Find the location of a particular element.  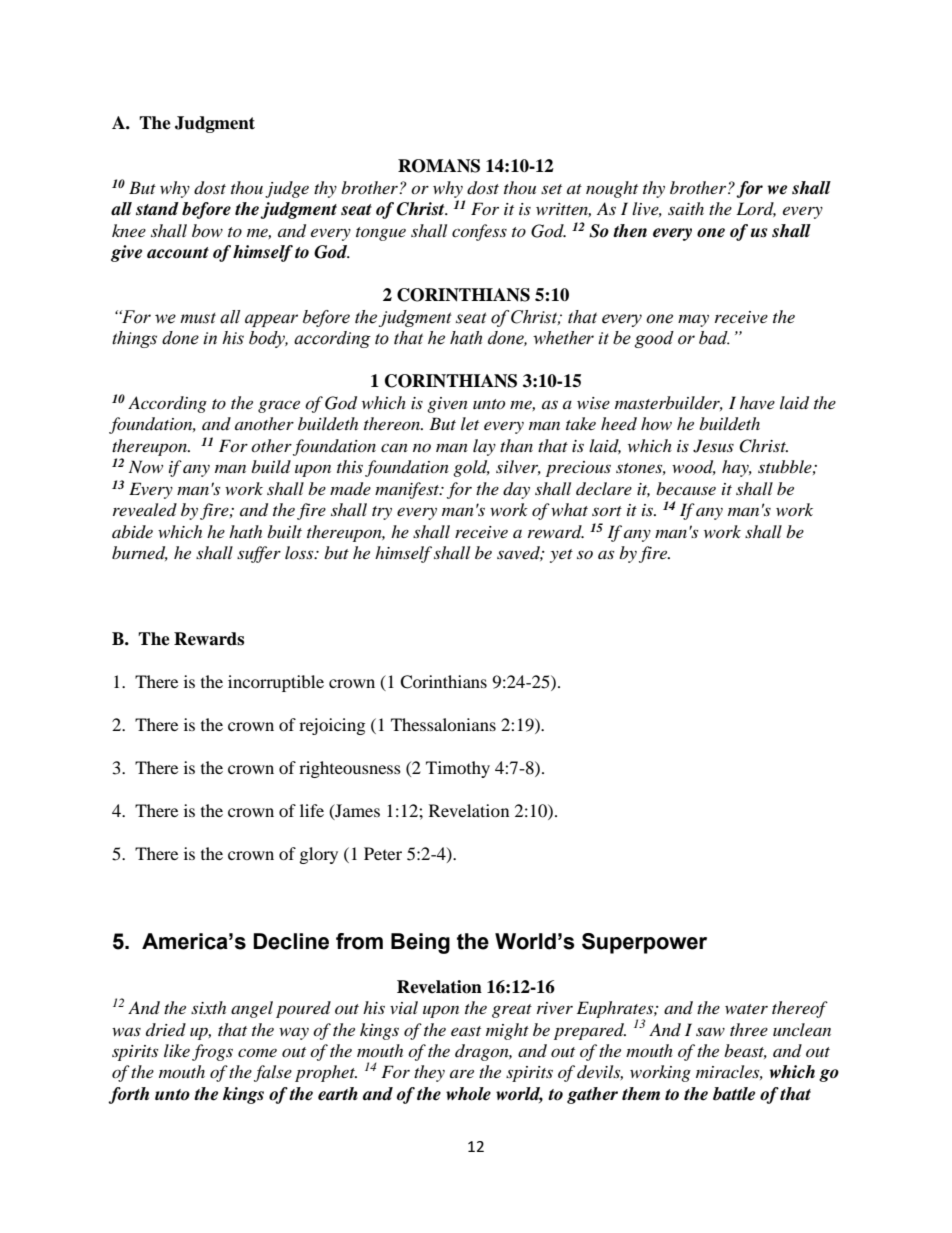

yet is located at coordinates (561, 556).
